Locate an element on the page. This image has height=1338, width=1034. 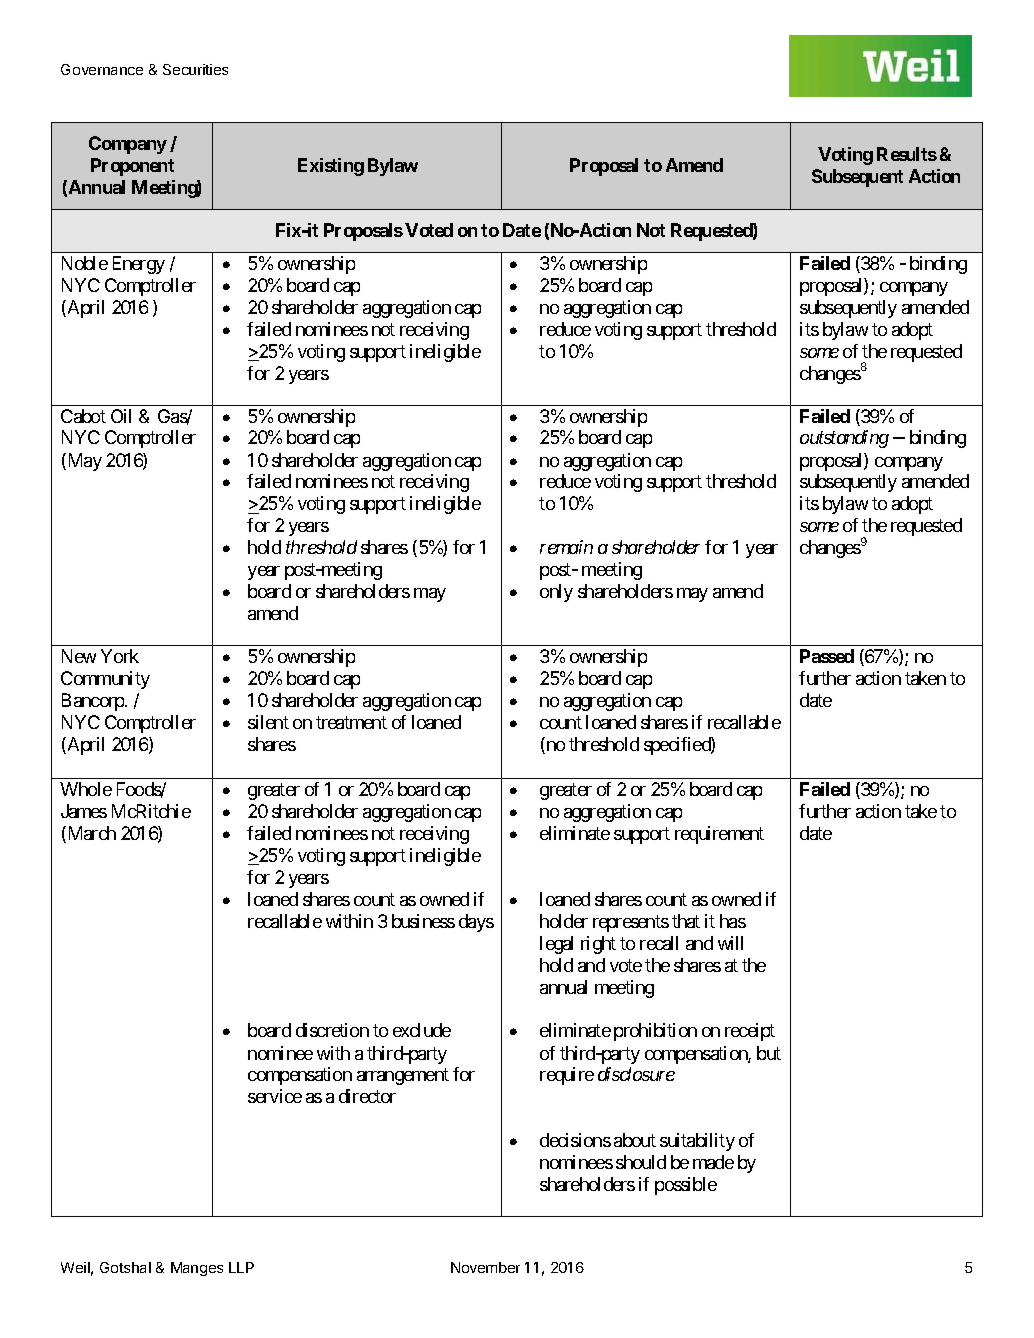
outstanding is located at coordinates (844, 439).
